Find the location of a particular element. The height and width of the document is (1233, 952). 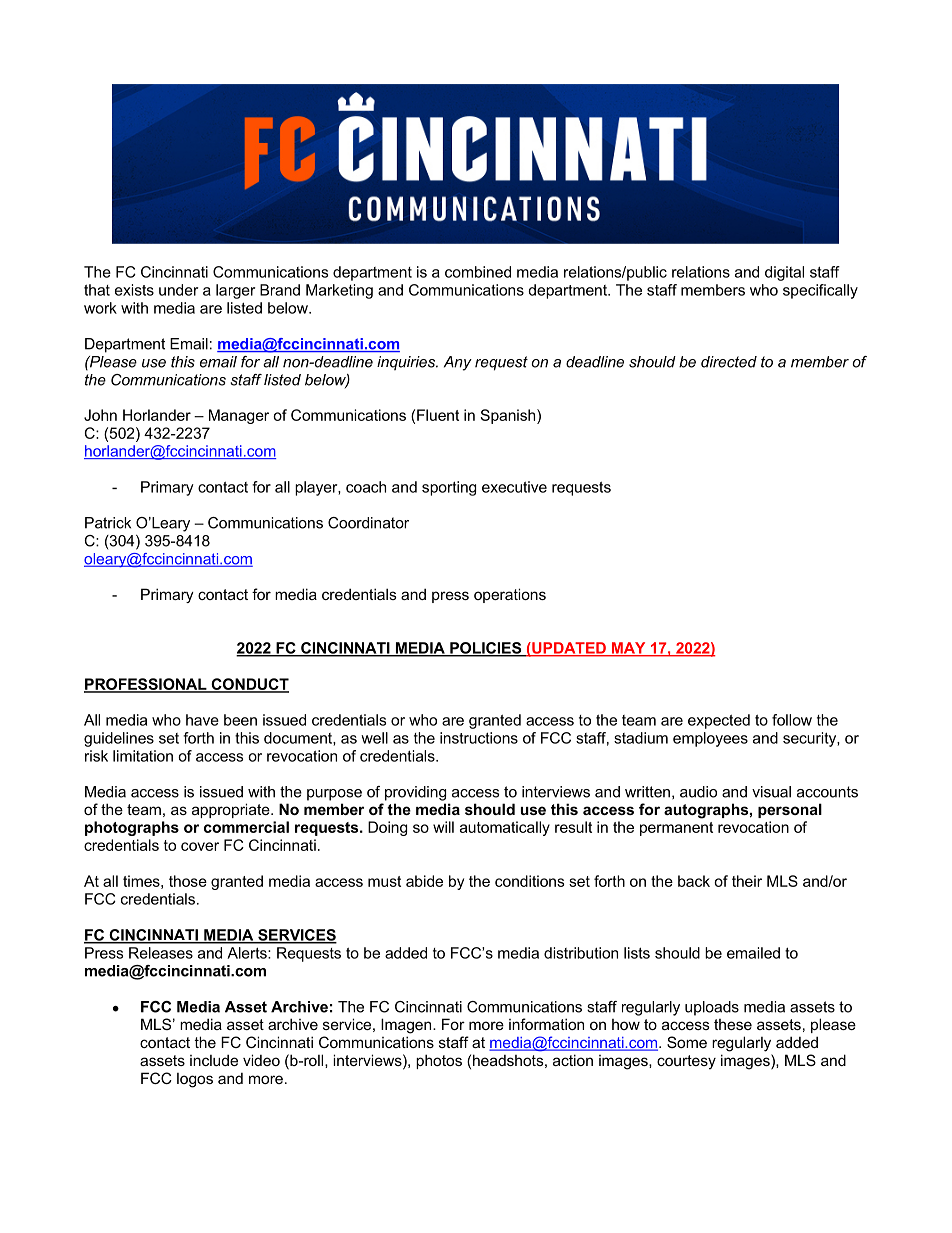

include is located at coordinates (214, 1060).
